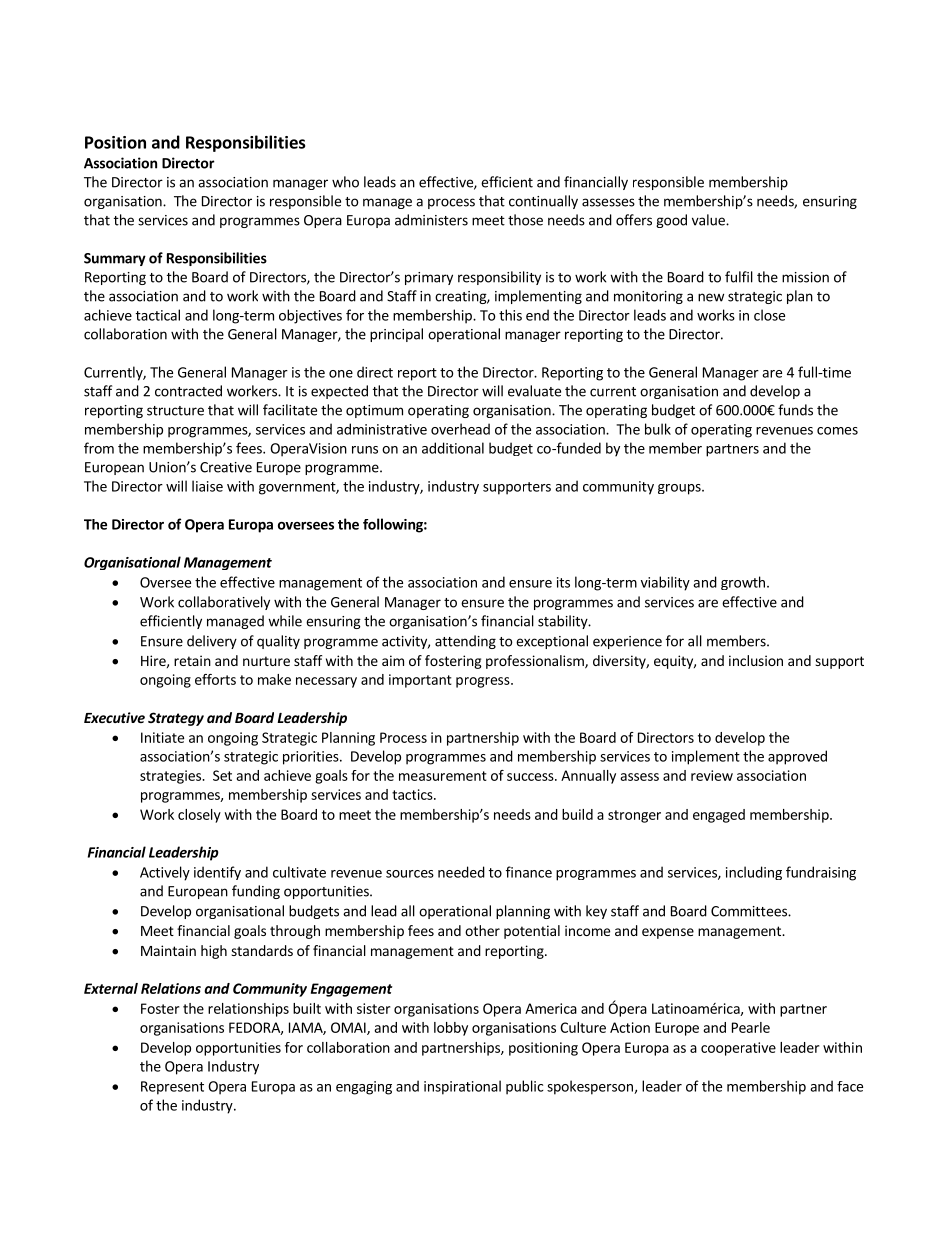 Image resolution: width=952 pixels, height=1233 pixels. Describe the element at coordinates (709, 220) in the screenshot. I see `value` at that location.
